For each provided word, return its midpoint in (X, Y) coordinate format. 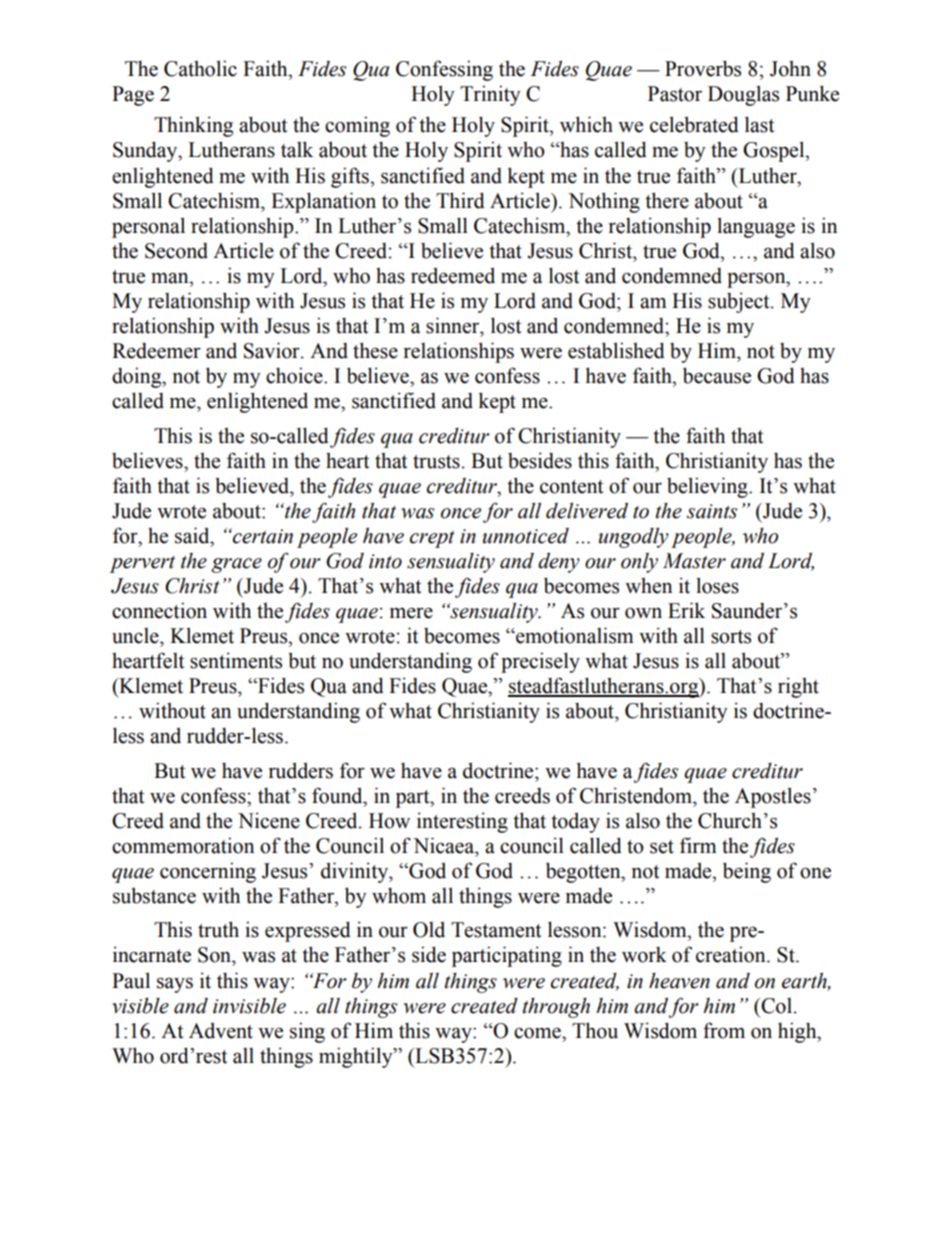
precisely (540, 662)
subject (740, 302)
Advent (221, 1030)
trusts (436, 462)
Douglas (743, 95)
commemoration (183, 845)
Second (176, 251)
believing (708, 487)
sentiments (236, 660)
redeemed (453, 275)
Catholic (200, 68)
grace (236, 565)
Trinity (490, 95)
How (389, 821)
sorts (731, 637)
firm (698, 845)
